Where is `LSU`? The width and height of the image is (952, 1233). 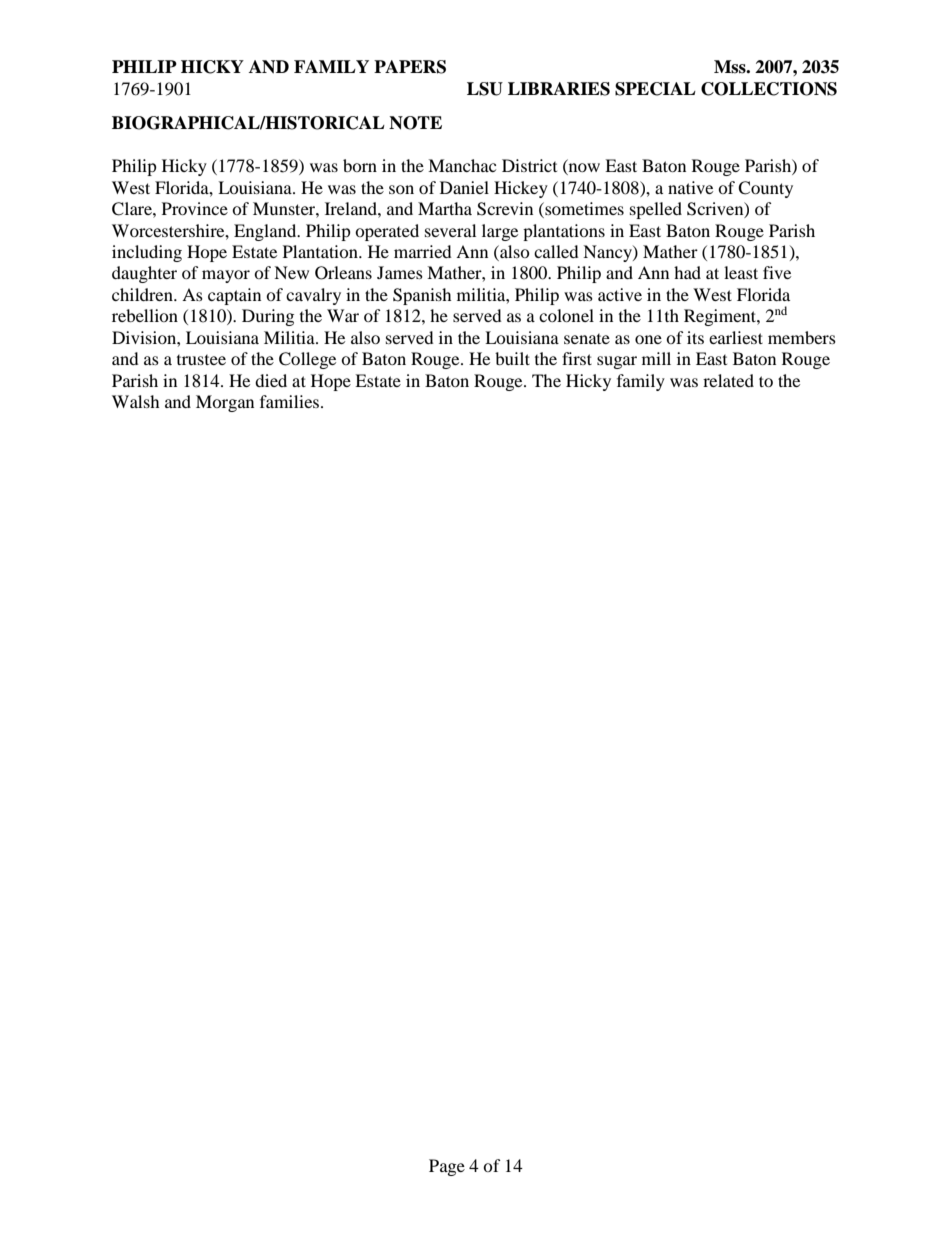 LSU is located at coordinates (485, 89).
